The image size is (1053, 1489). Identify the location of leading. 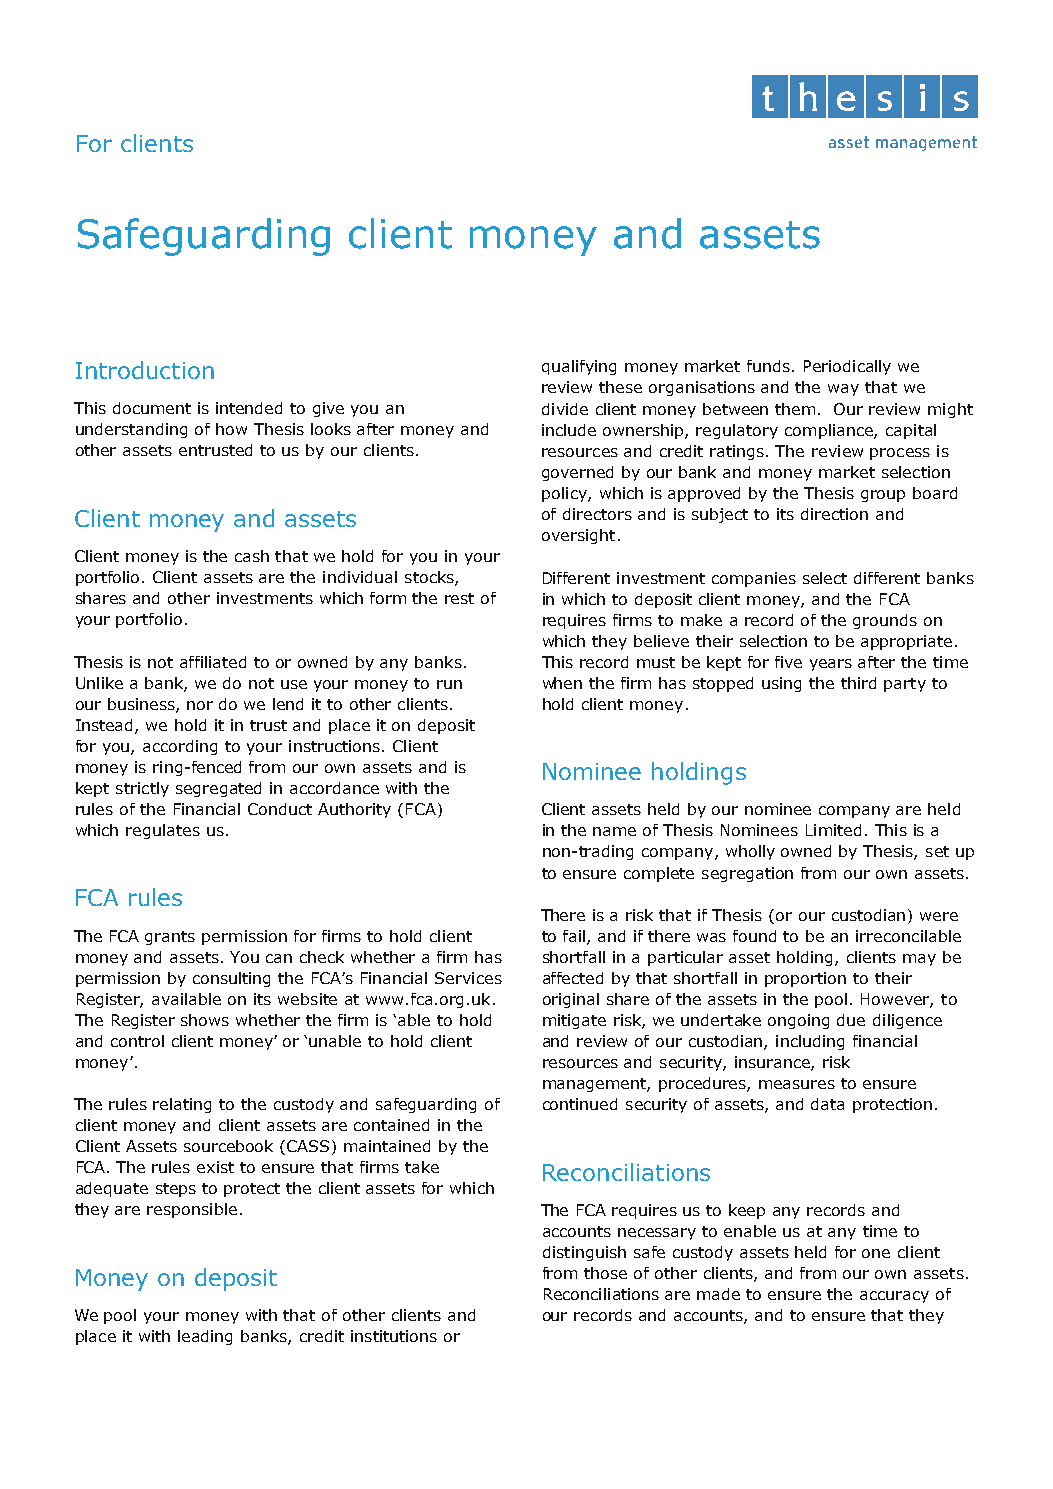
(205, 1337).
